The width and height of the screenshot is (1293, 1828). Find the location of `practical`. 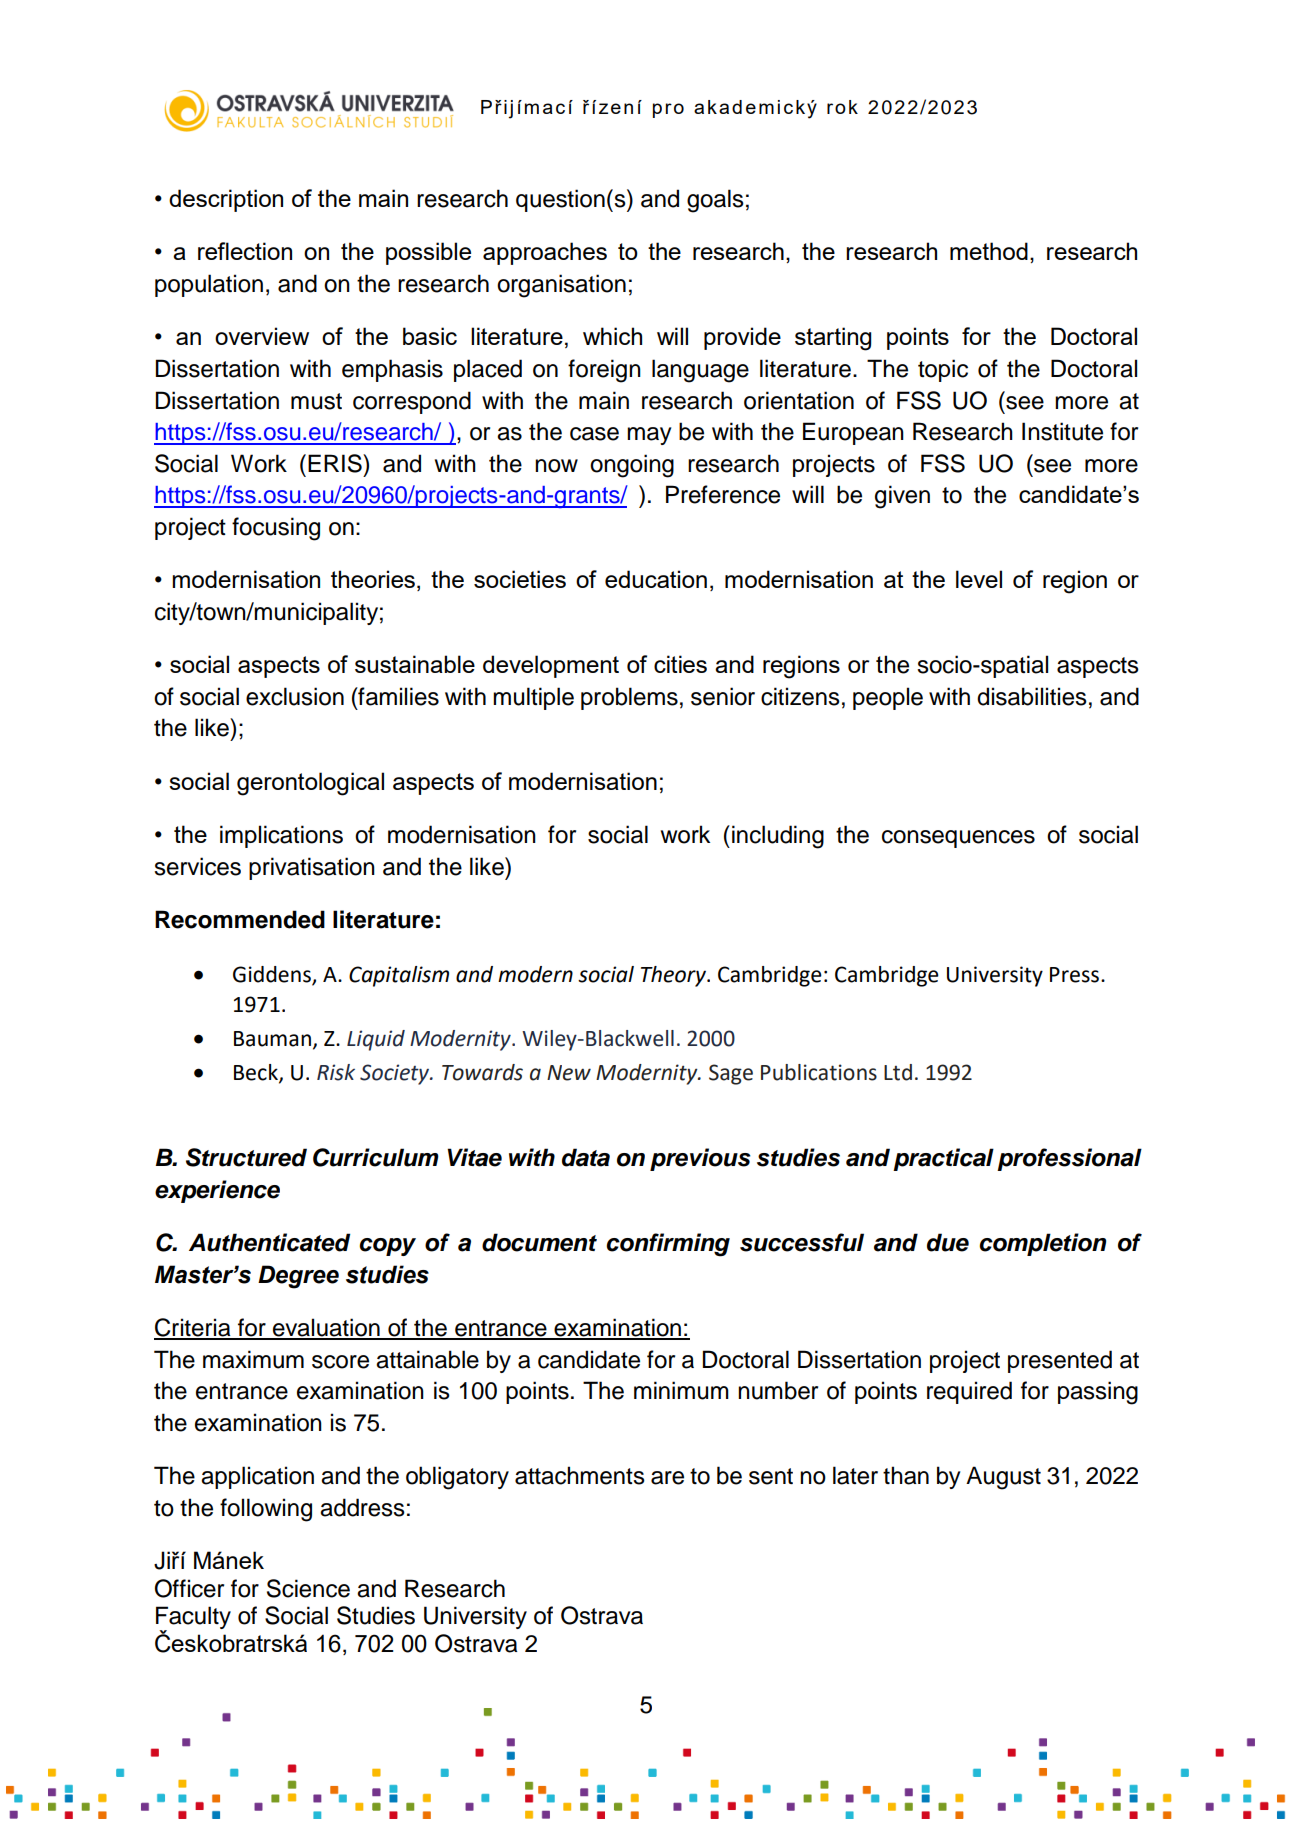

practical is located at coordinates (943, 1159).
